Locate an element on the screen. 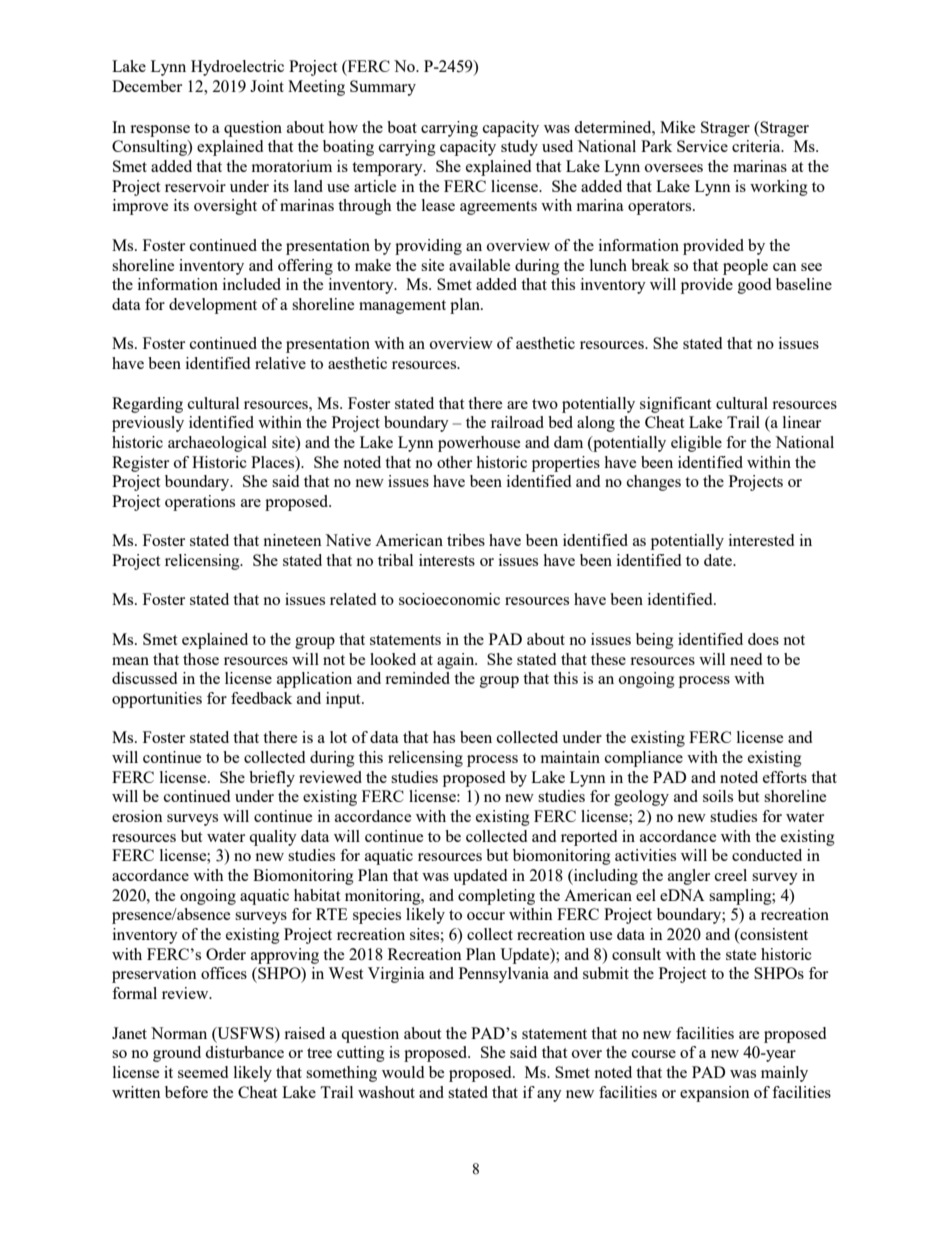 This screenshot has height=1233, width=952. study is located at coordinates (519, 148).
